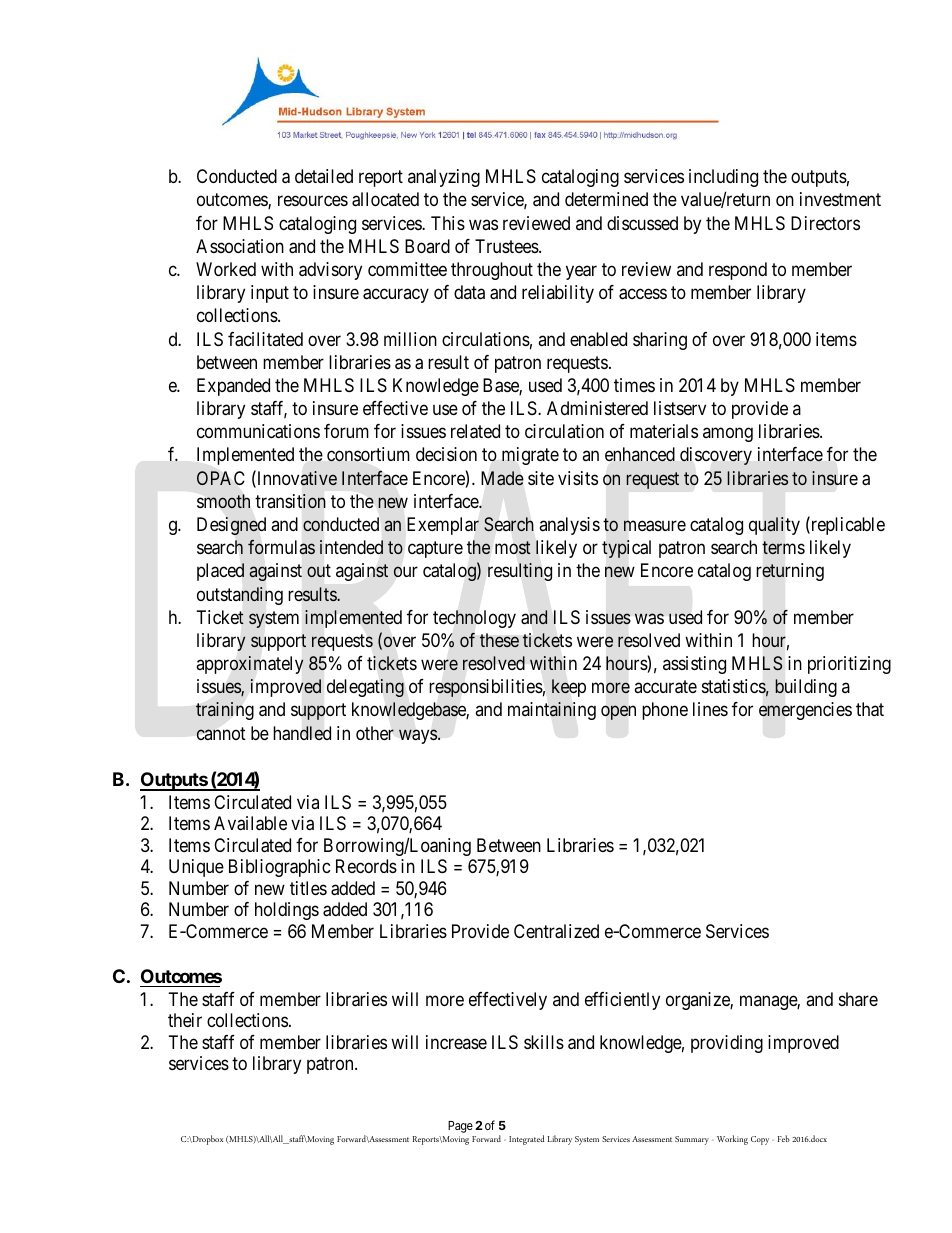  Describe the element at coordinates (185, 1020) in the screenshot. I see `their` at that location.
